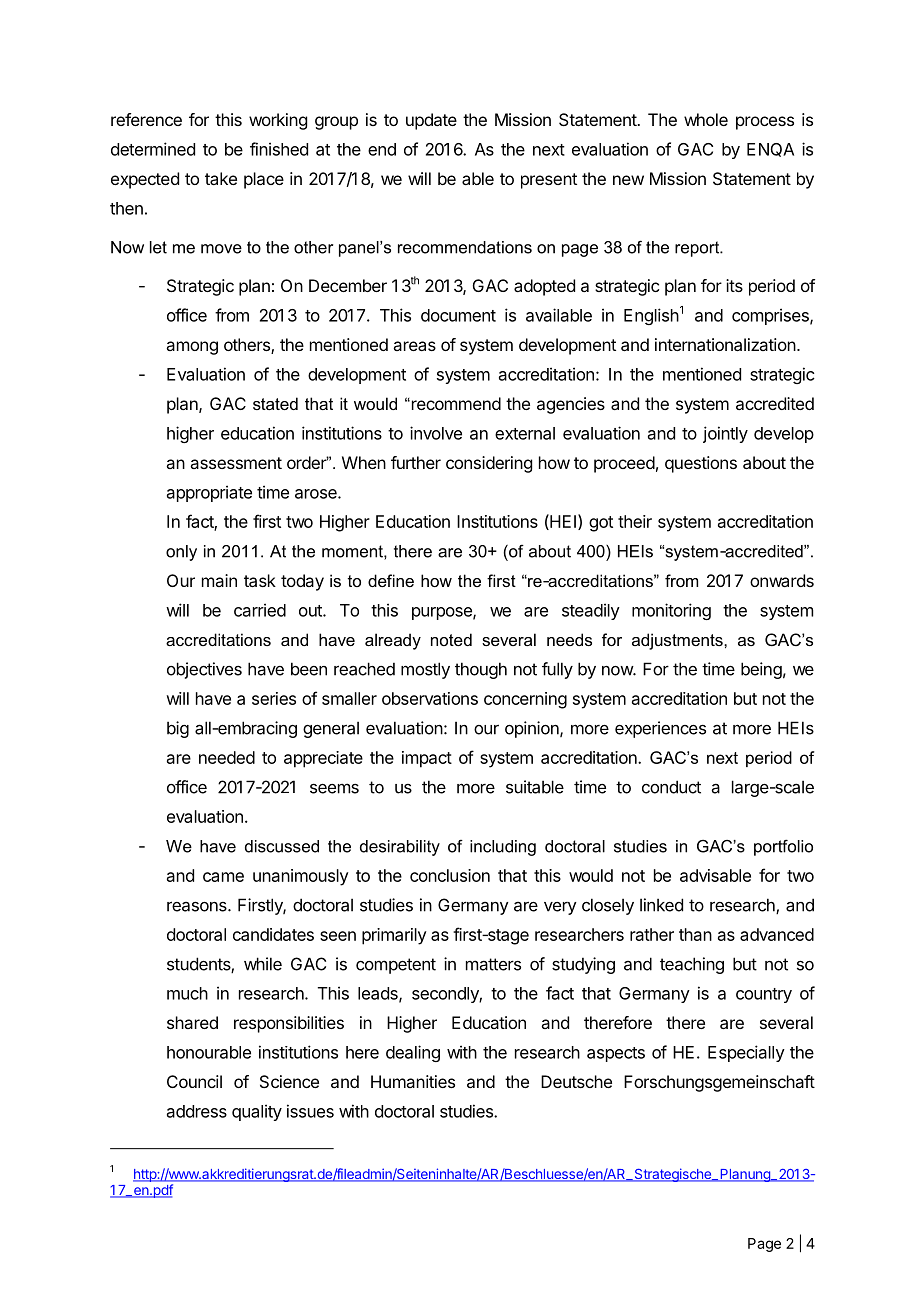 This image has width=924, height=1308. Describe the element at coordinates (413, 1081) in the image. I see `Humanities` at that location.
